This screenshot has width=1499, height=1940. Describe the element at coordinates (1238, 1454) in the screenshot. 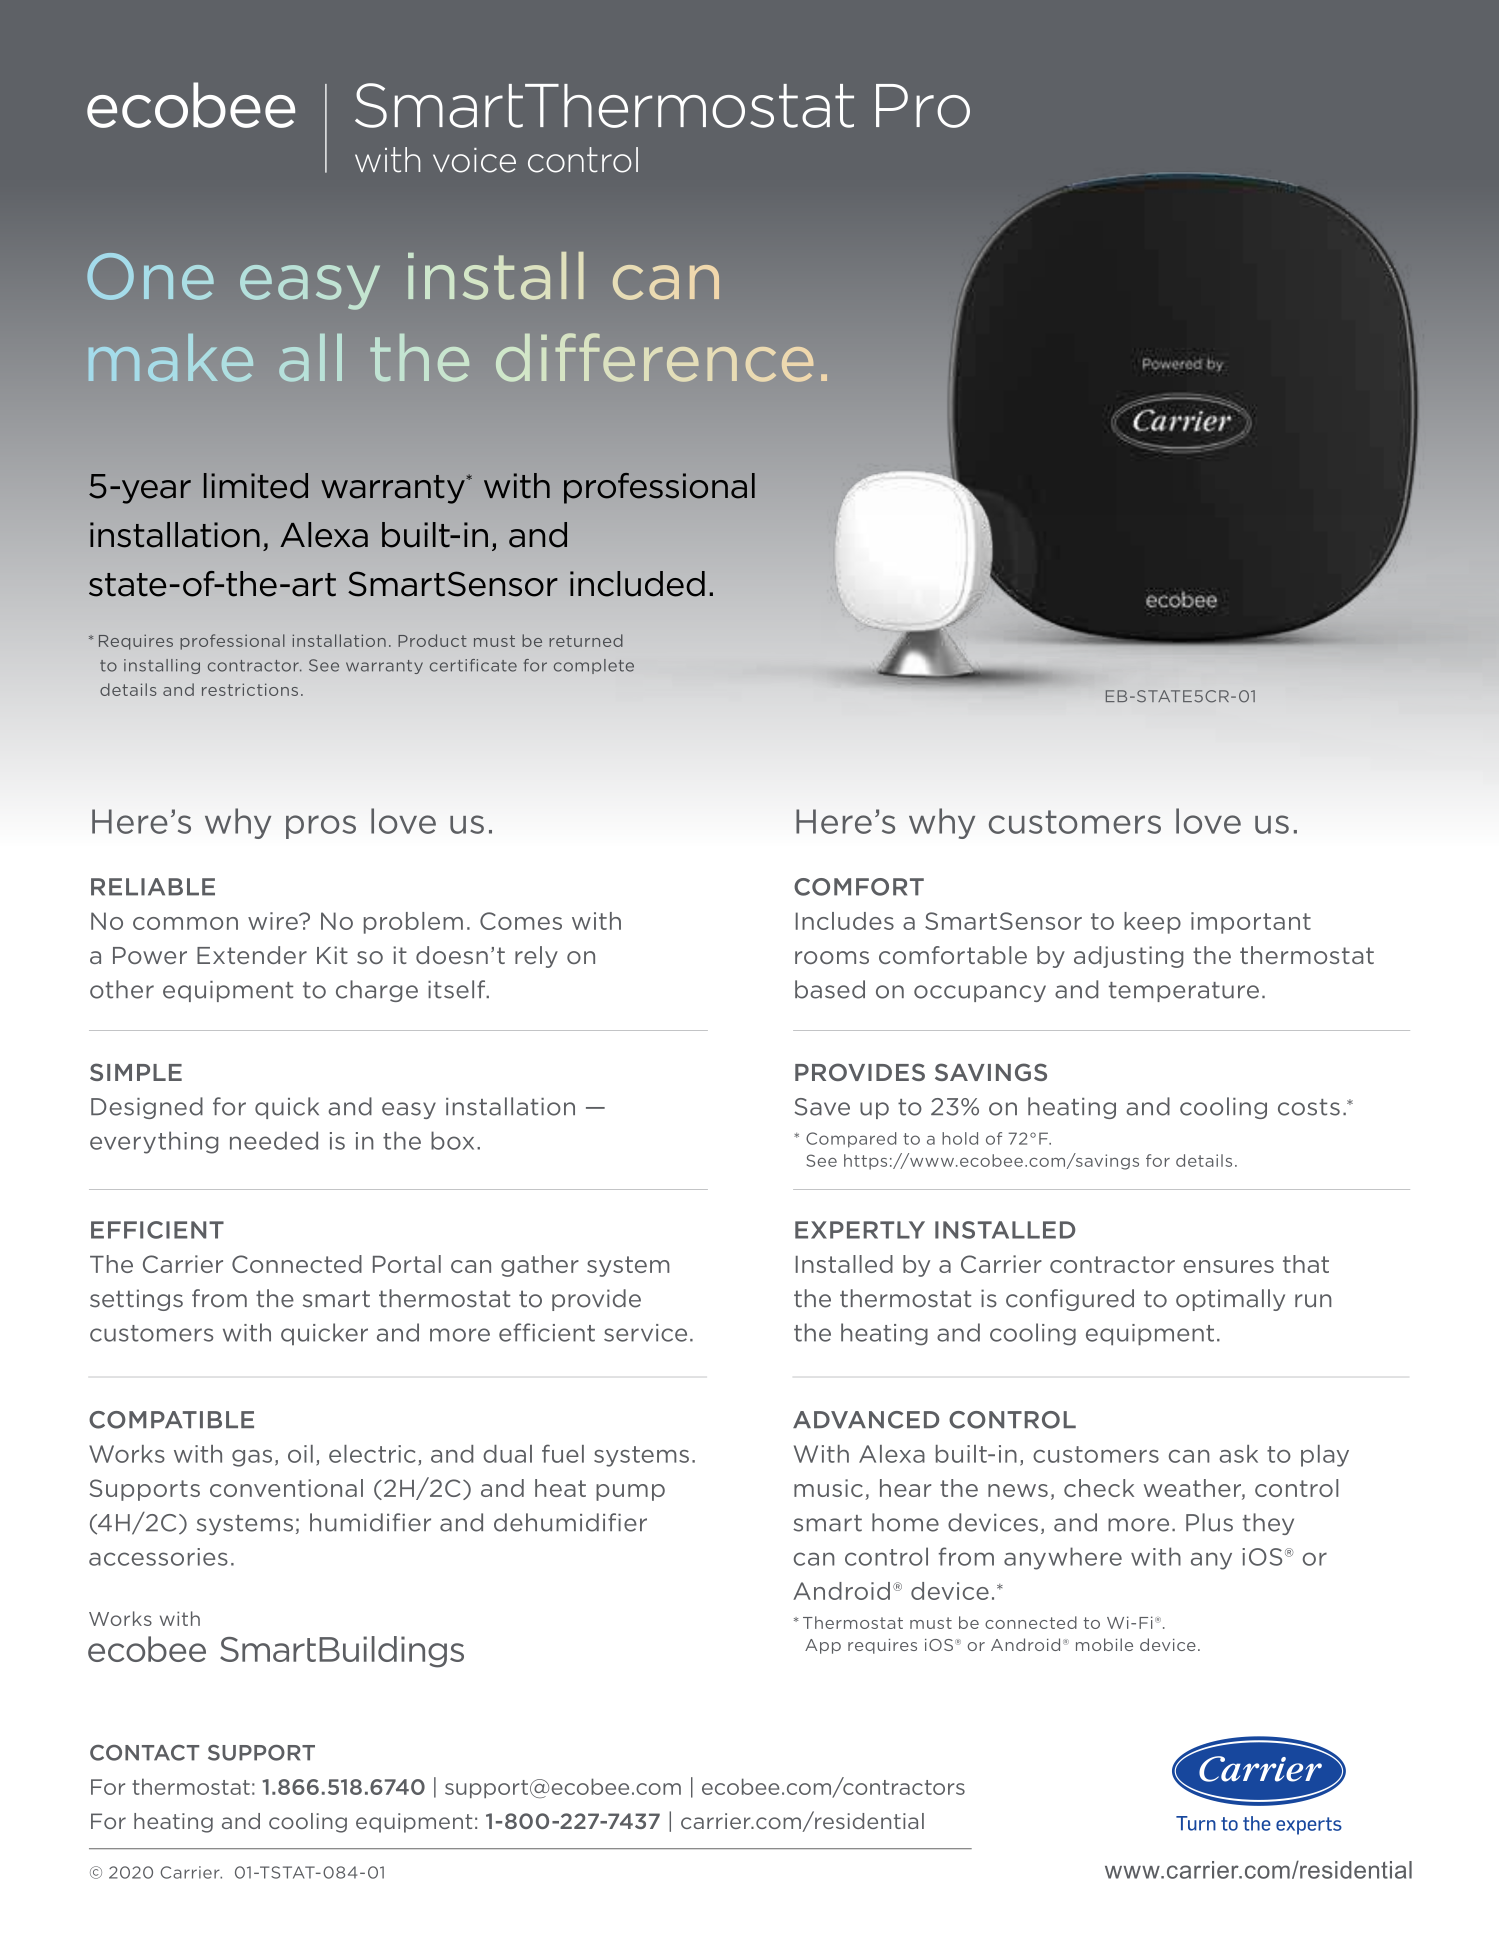

I see `ask` at that location.
